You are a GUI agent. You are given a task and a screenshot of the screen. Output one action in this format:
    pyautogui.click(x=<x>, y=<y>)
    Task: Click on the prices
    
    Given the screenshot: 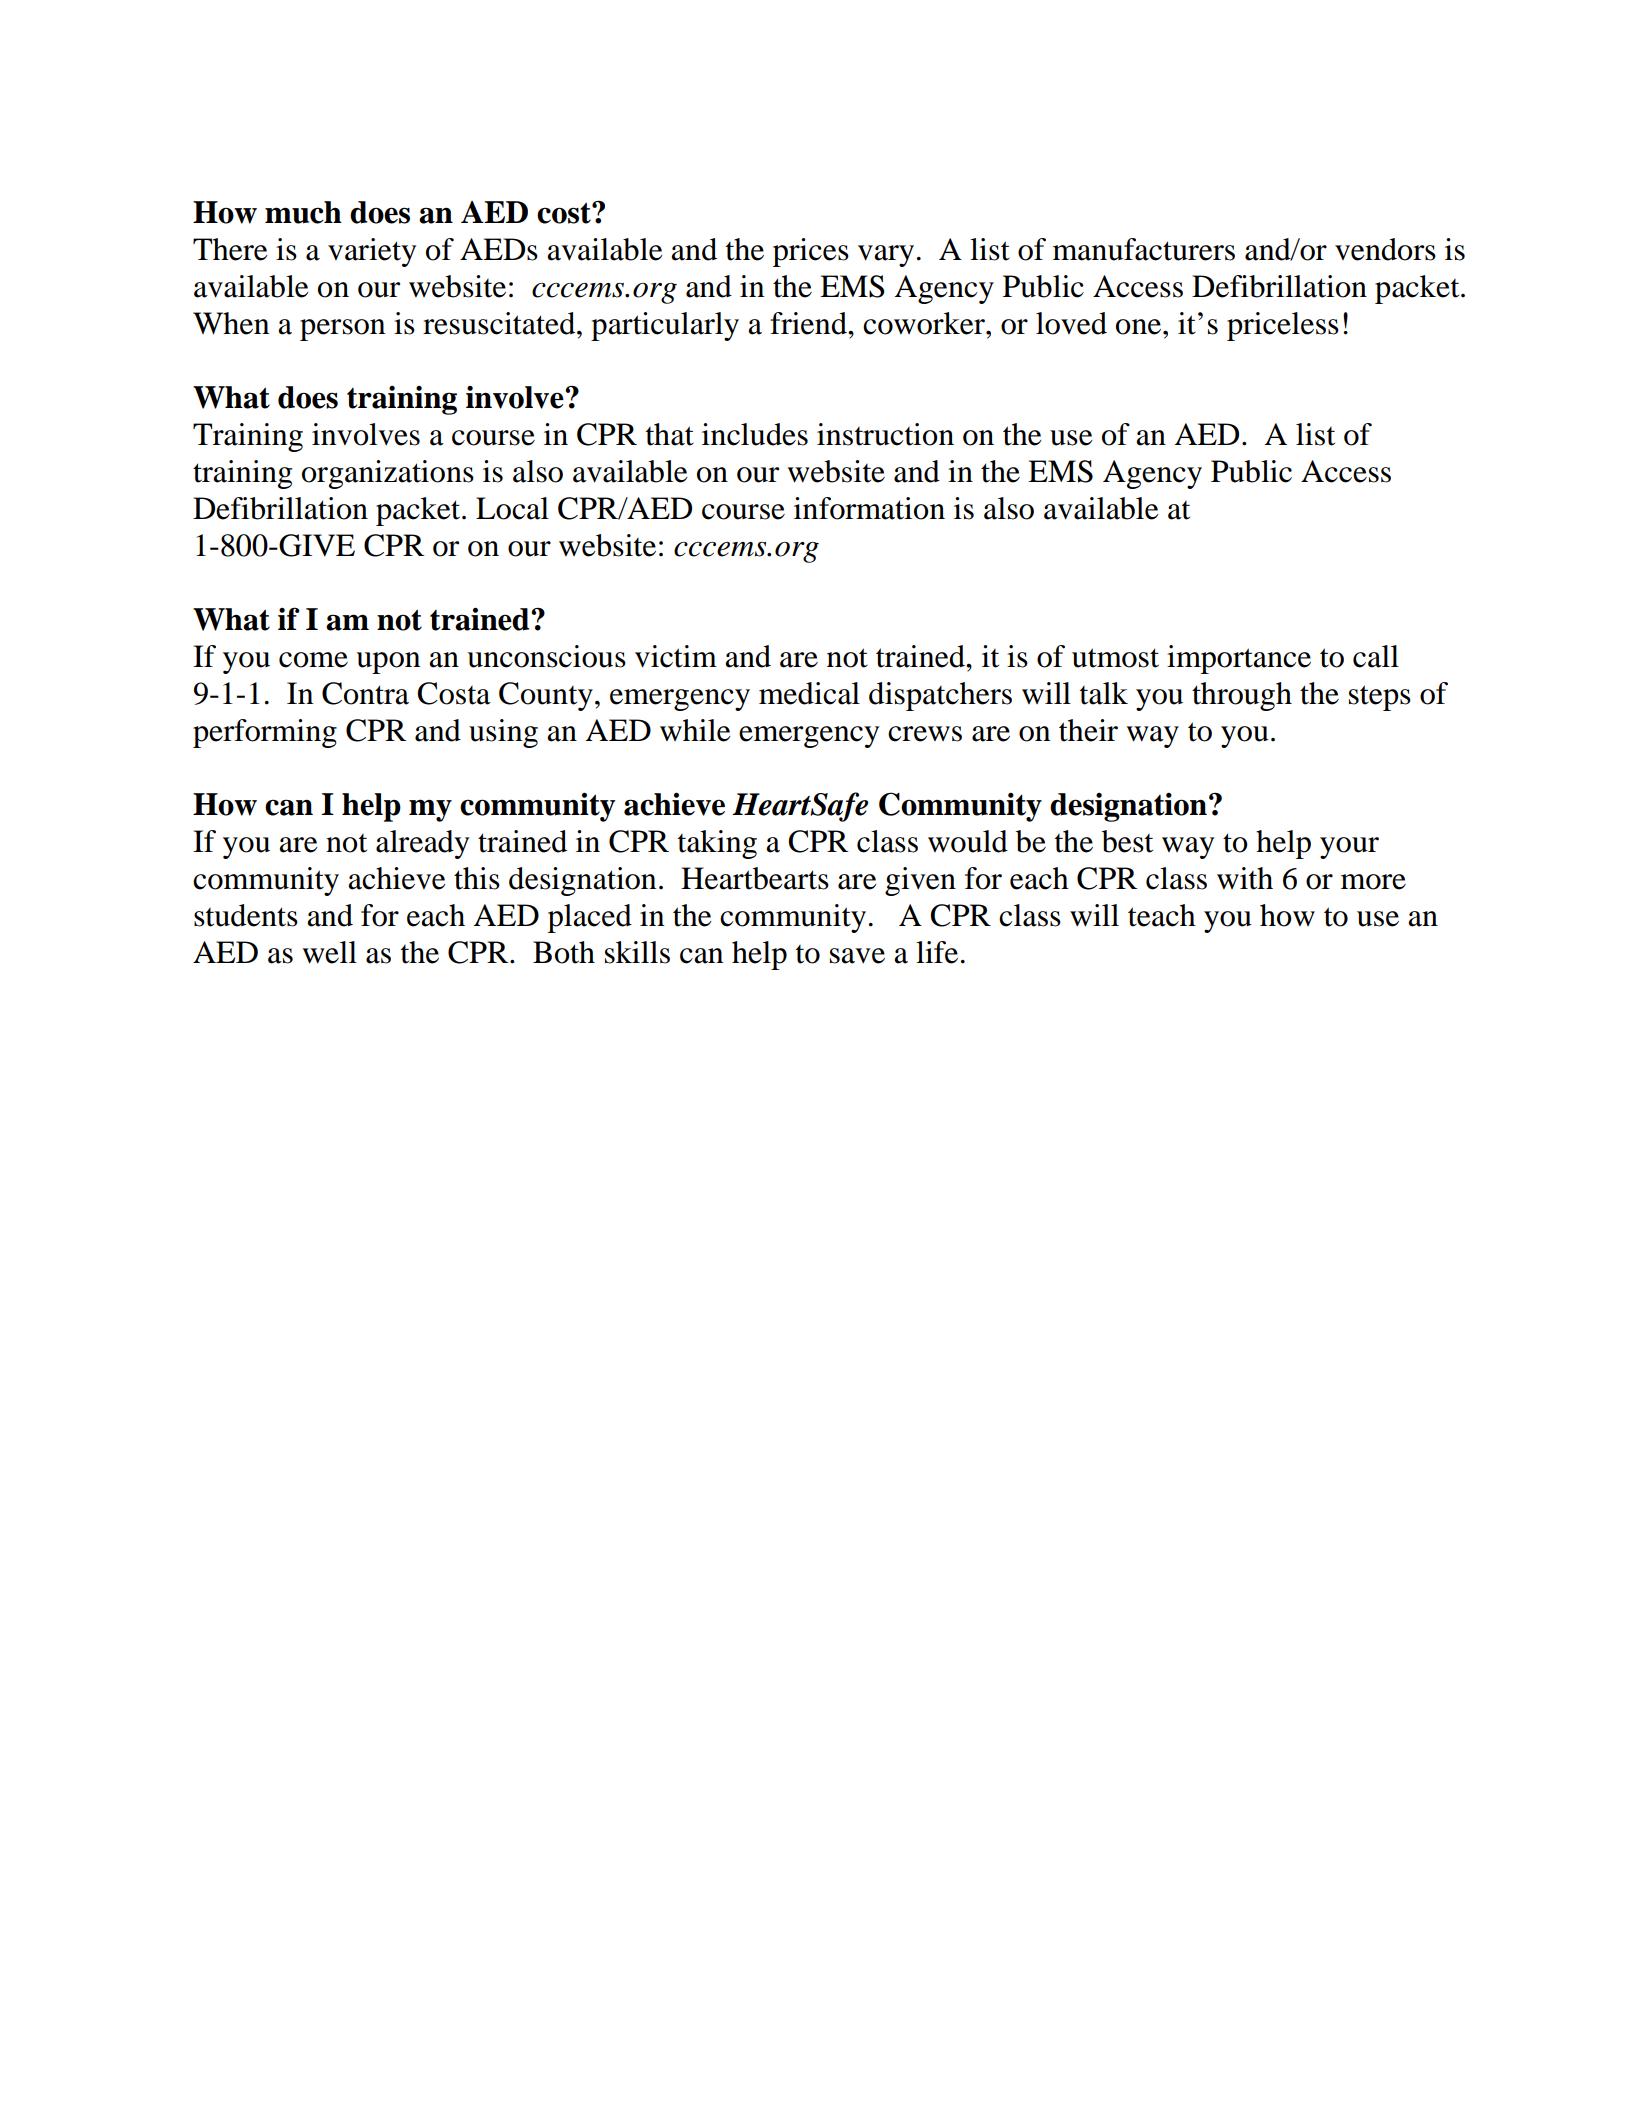 What is the action you would take?
    pyautogui.click(x=811, y=252)
